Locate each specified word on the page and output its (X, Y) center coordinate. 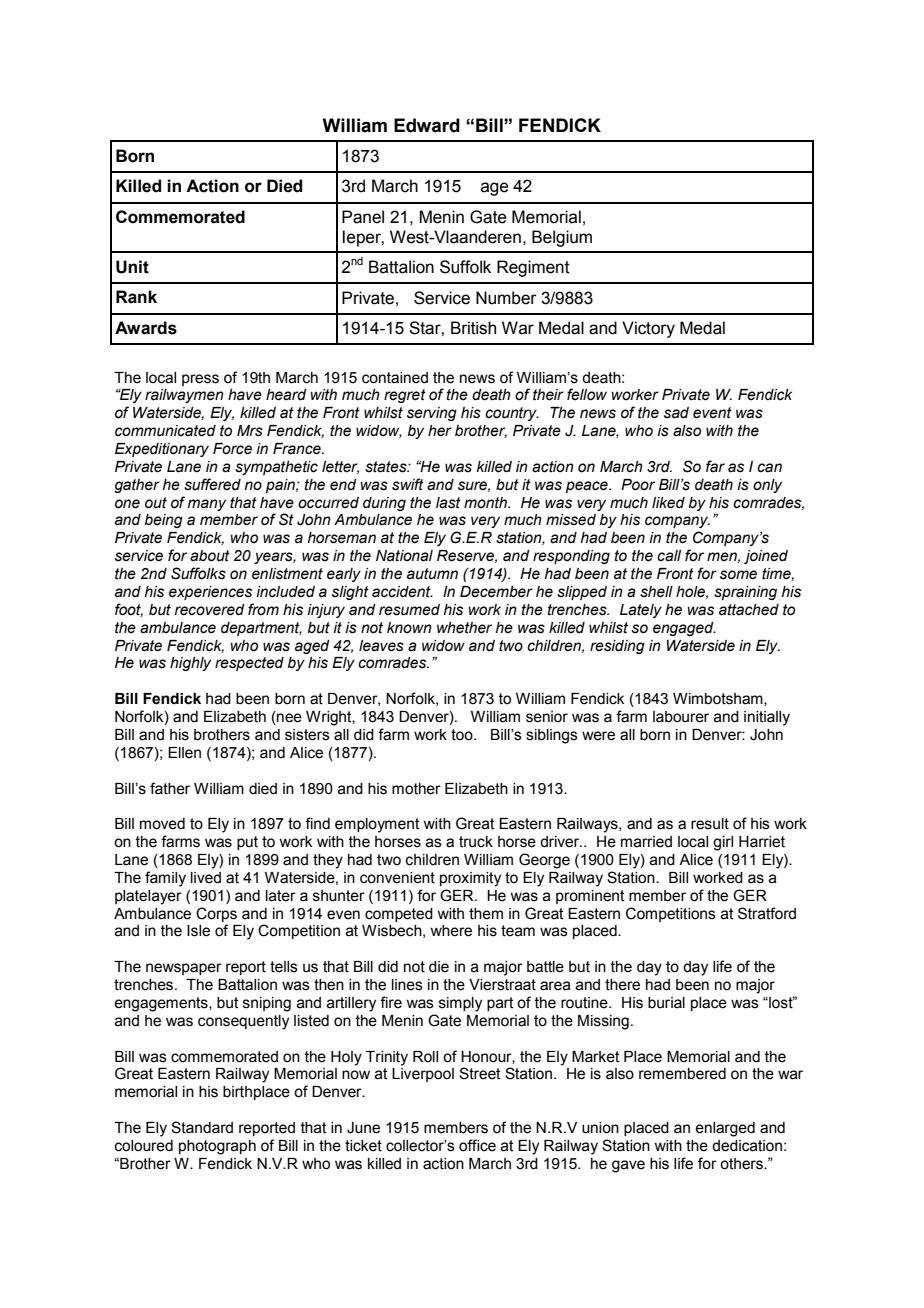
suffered (212, 484)
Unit (132, 267)
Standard (202, 1127)
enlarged (725, 1129)
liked (668, 503)
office (477, 1145)
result (710, 824)
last (448, 503)
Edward (427, 125)
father (170, 788)
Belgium (562, 238)
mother (416, 789)
